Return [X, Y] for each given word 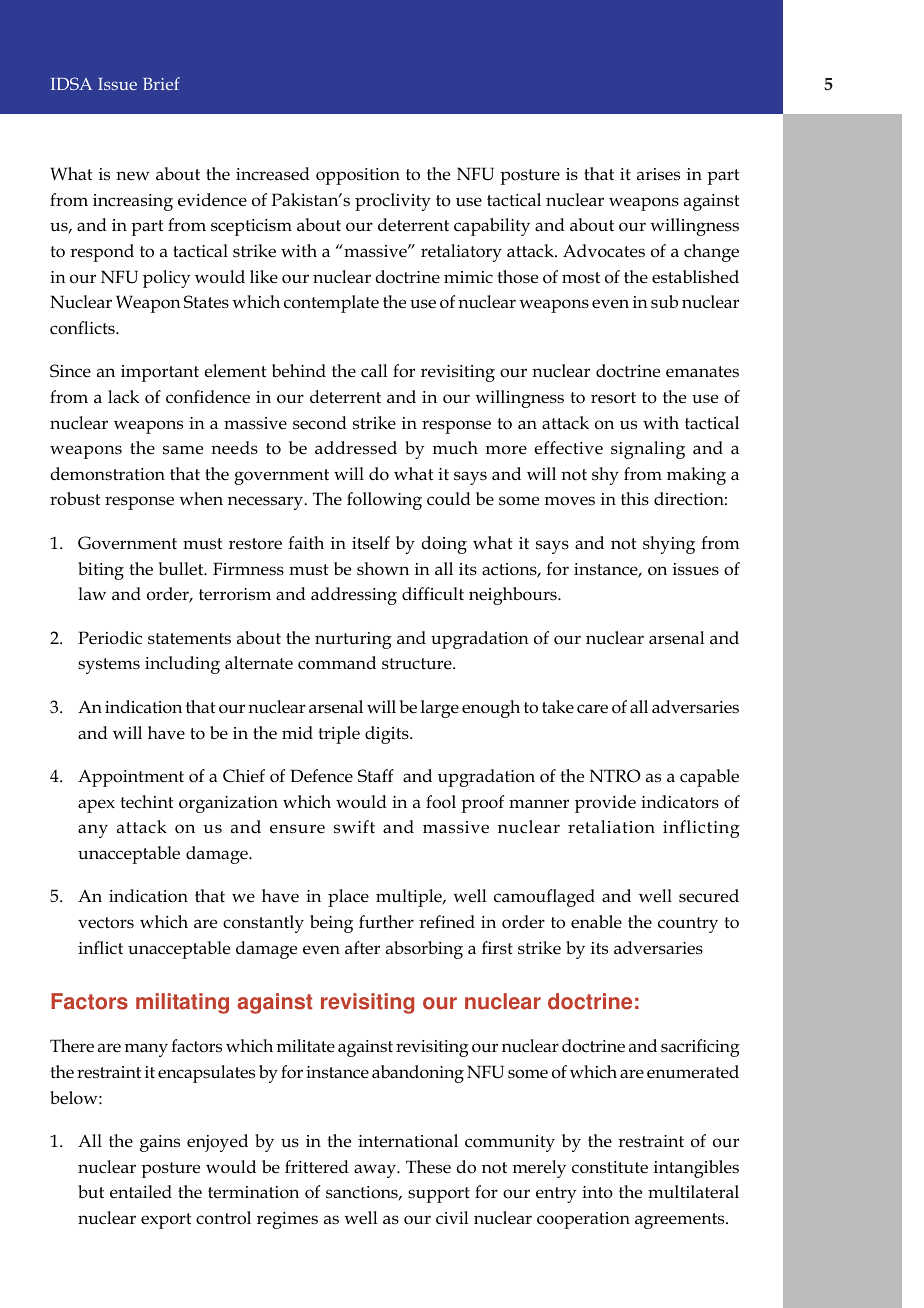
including [182, 665]
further [386, 922]
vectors [106, 923]
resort [613, 398]
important [160, 373]
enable [596, 922]
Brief [161, 83]
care [592, 709]
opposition [358, 176]
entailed [141, 1192]
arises [658, 174]
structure [418, 664]
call [374, 371]
